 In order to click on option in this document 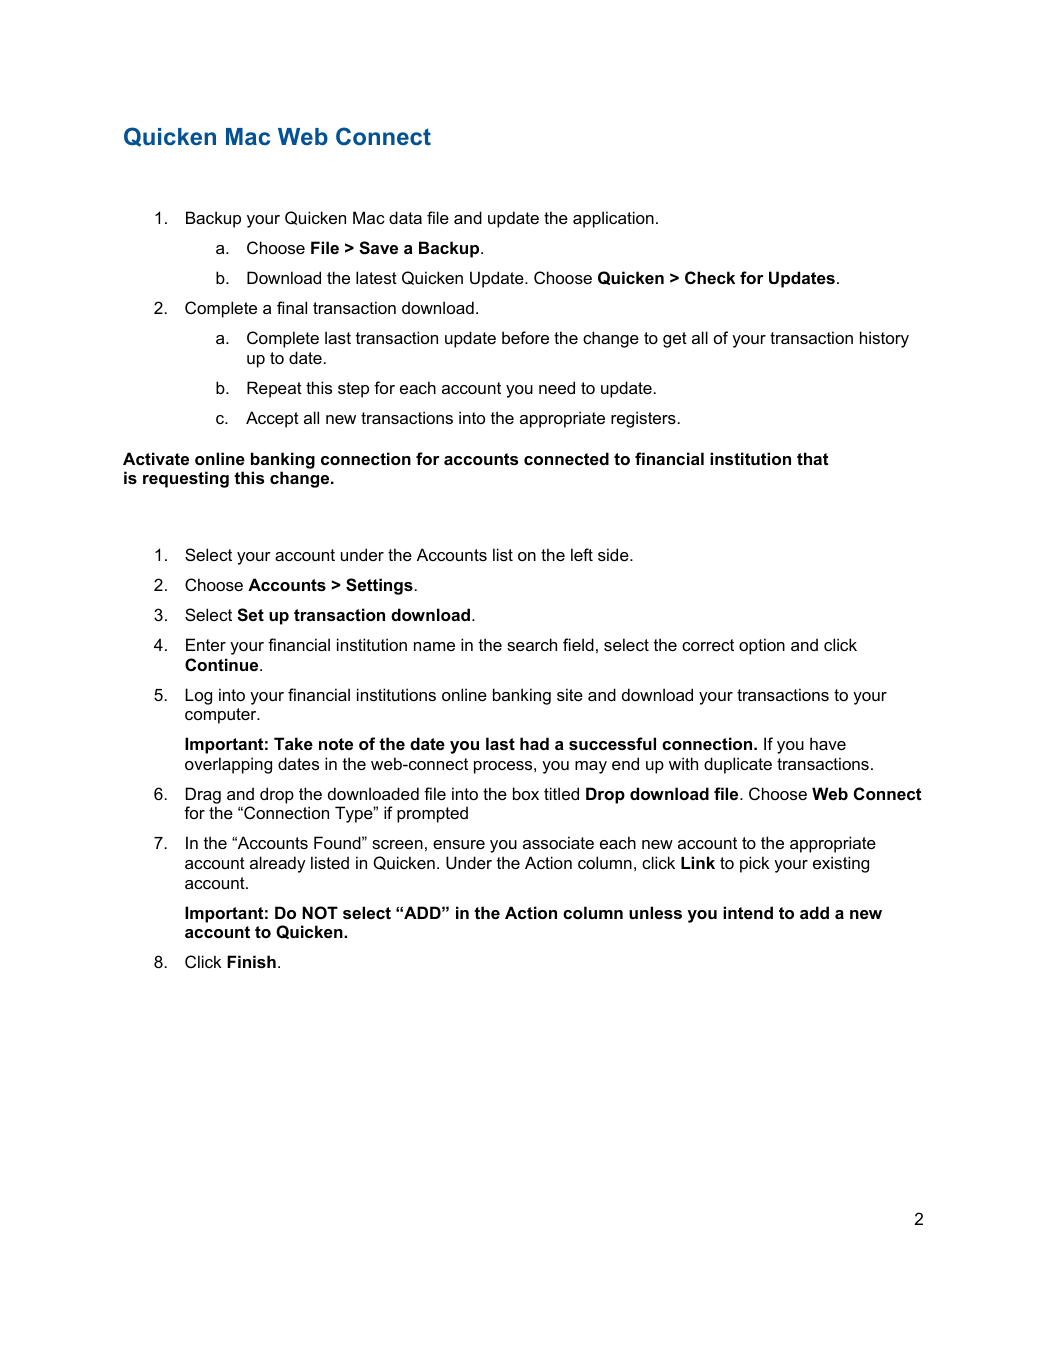, I will do `click(762, 646)`.
